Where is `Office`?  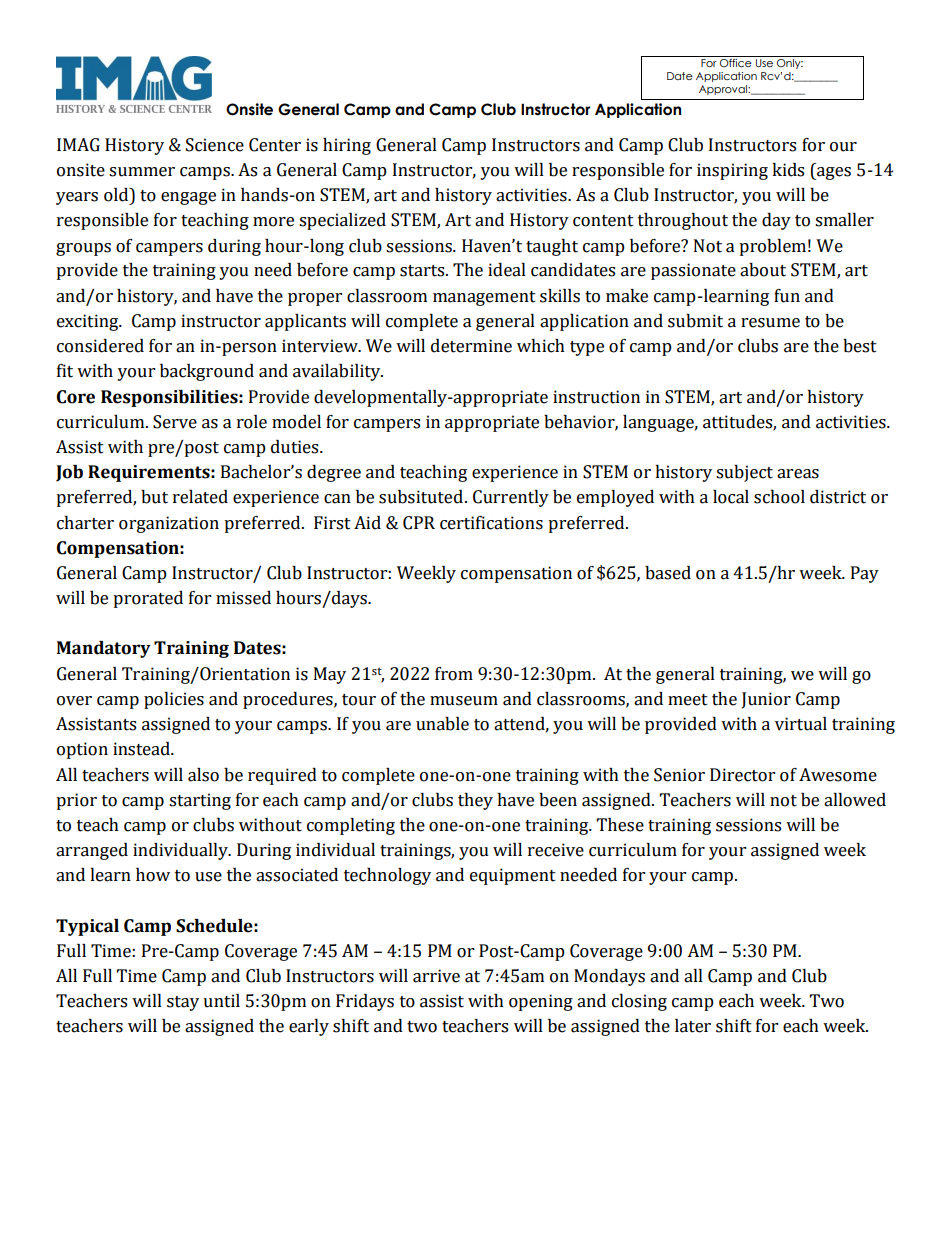
Office is located at coordinates (736, 63).
